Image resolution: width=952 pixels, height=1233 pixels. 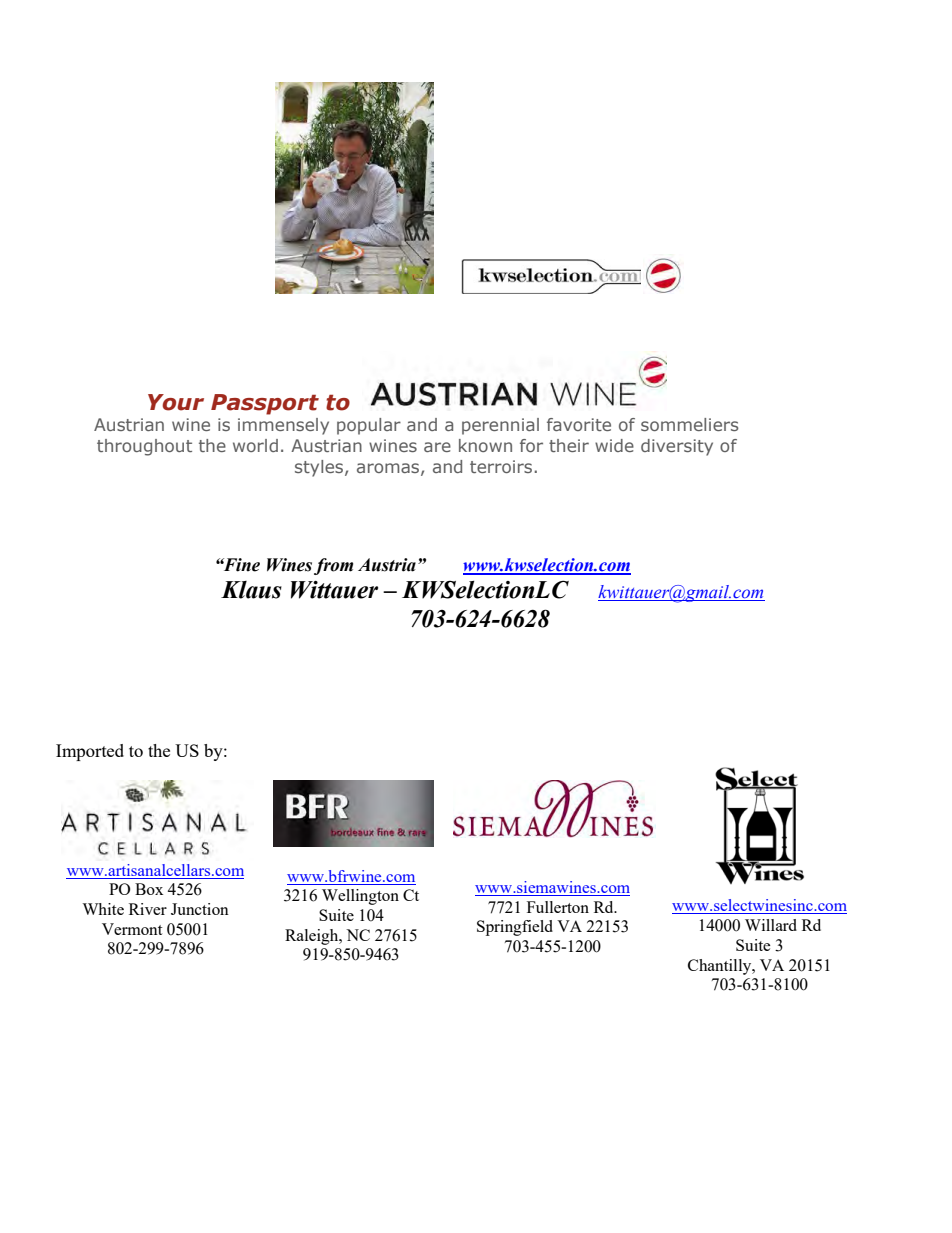 I want to click on Springfield, so click(x=515, y=928).
